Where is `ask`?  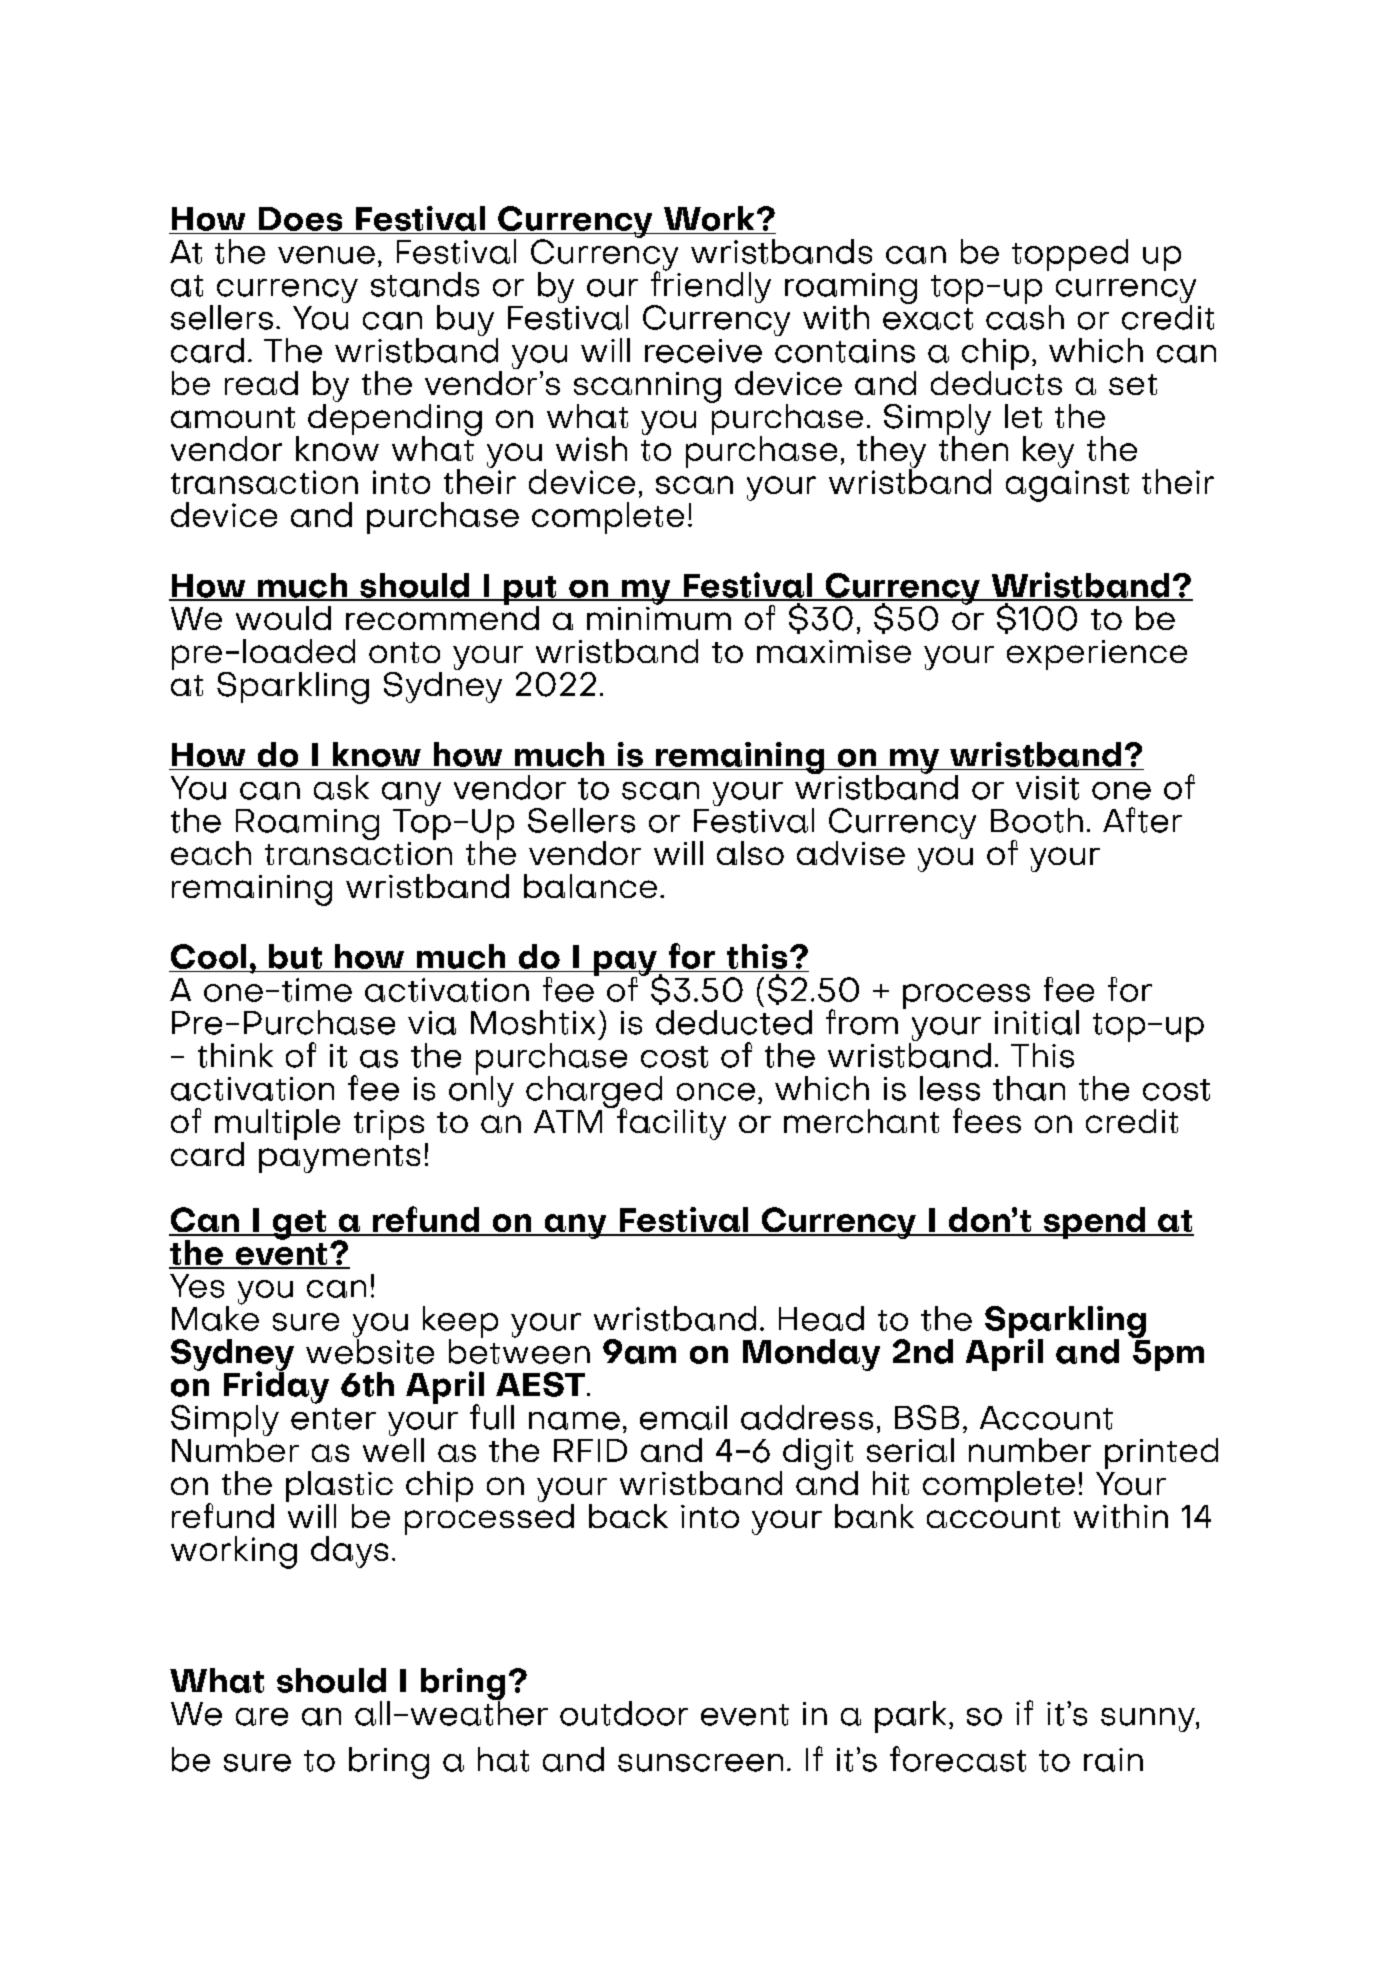
ask is located at coordinates (341, 787).
